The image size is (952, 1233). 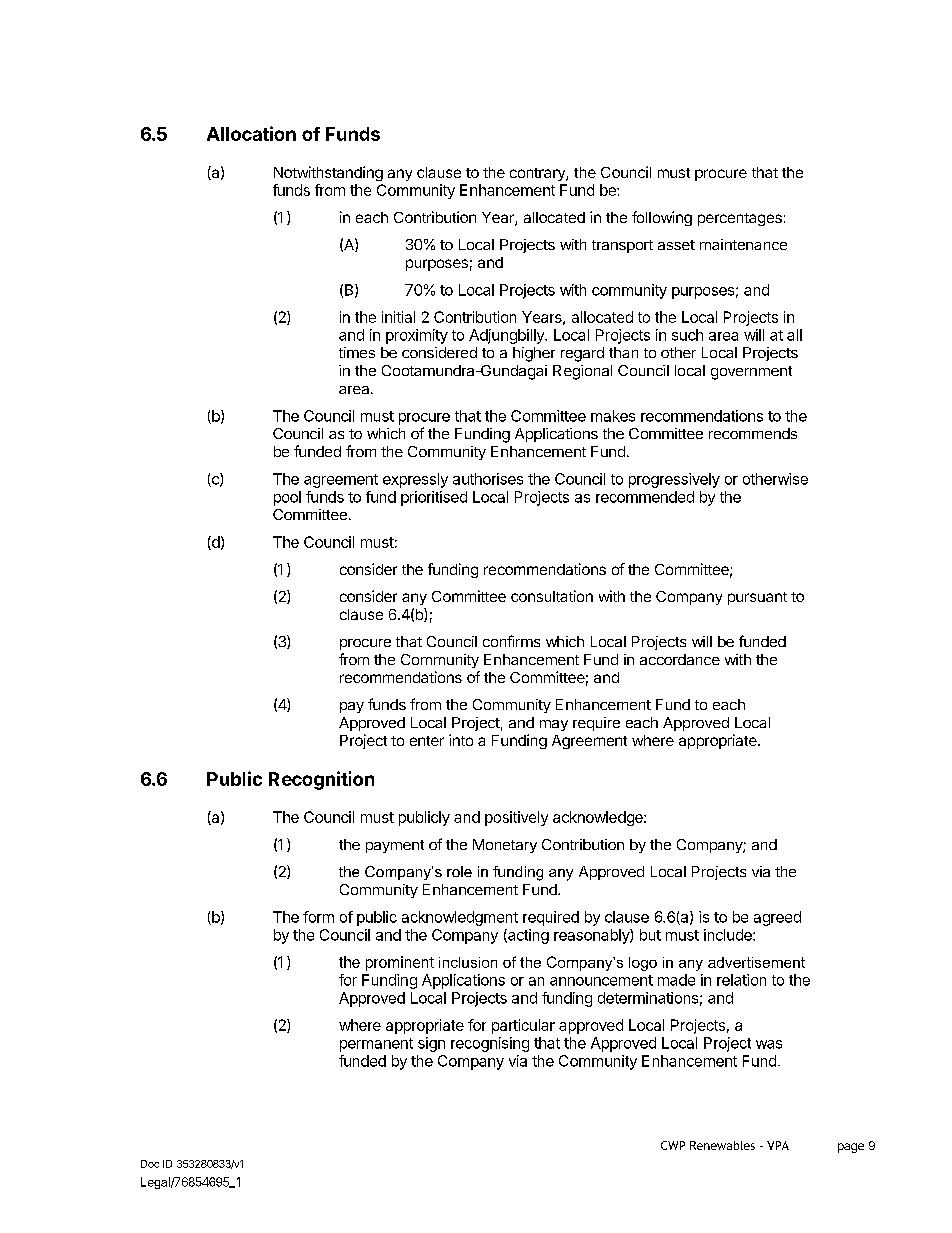 I want to click on Recognition, so click(x=321, y=780).
